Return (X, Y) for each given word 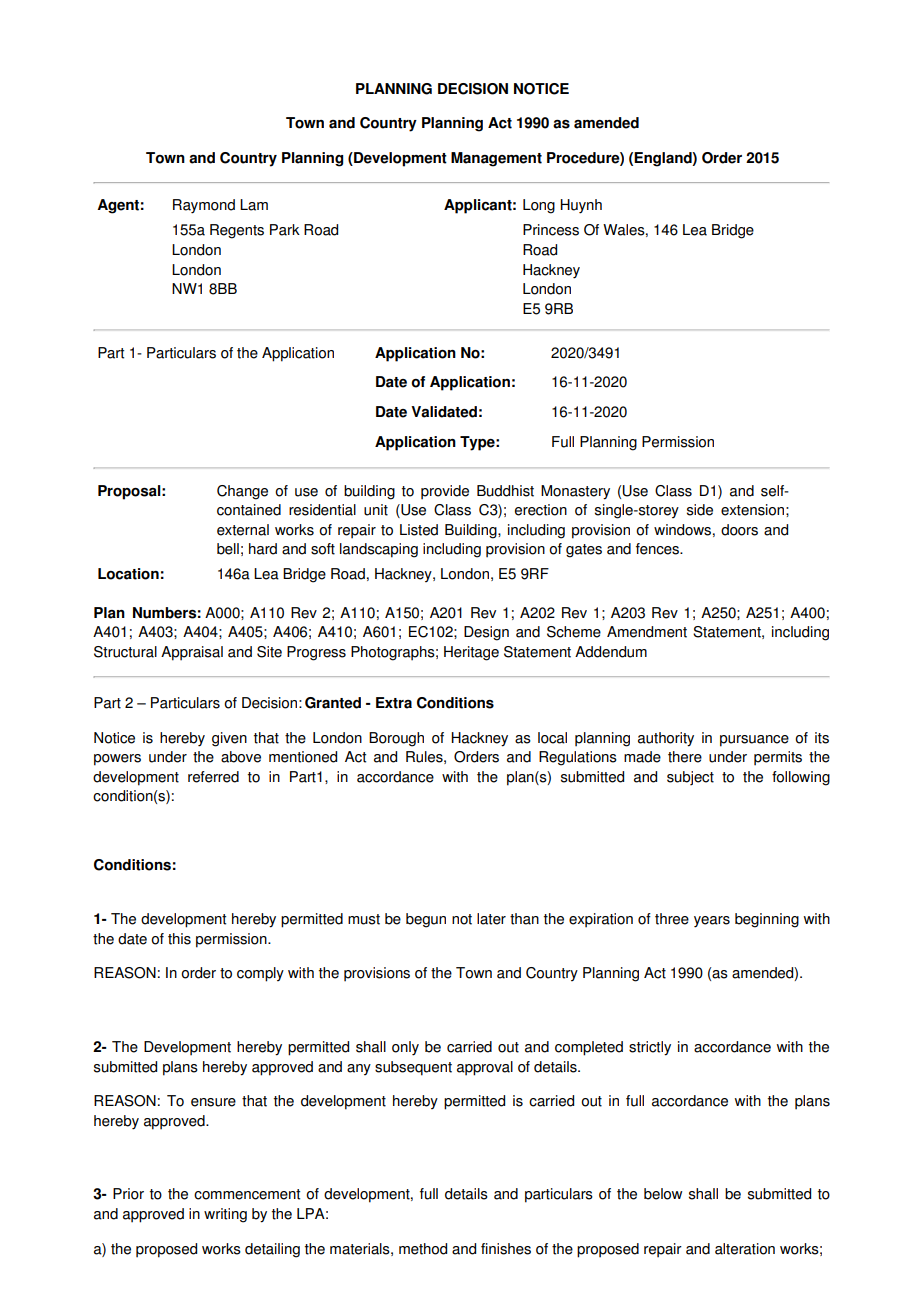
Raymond (204, 206)
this (179, 939)
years (712, 922)
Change (242, 492)
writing (225, 1215)
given (229, 739)
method (423, 1249)
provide (445, 492)
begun (426, 920)
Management (496, 159)
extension (752, 510)
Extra (394, 703)
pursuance (754, 741)
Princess (551, 230)
